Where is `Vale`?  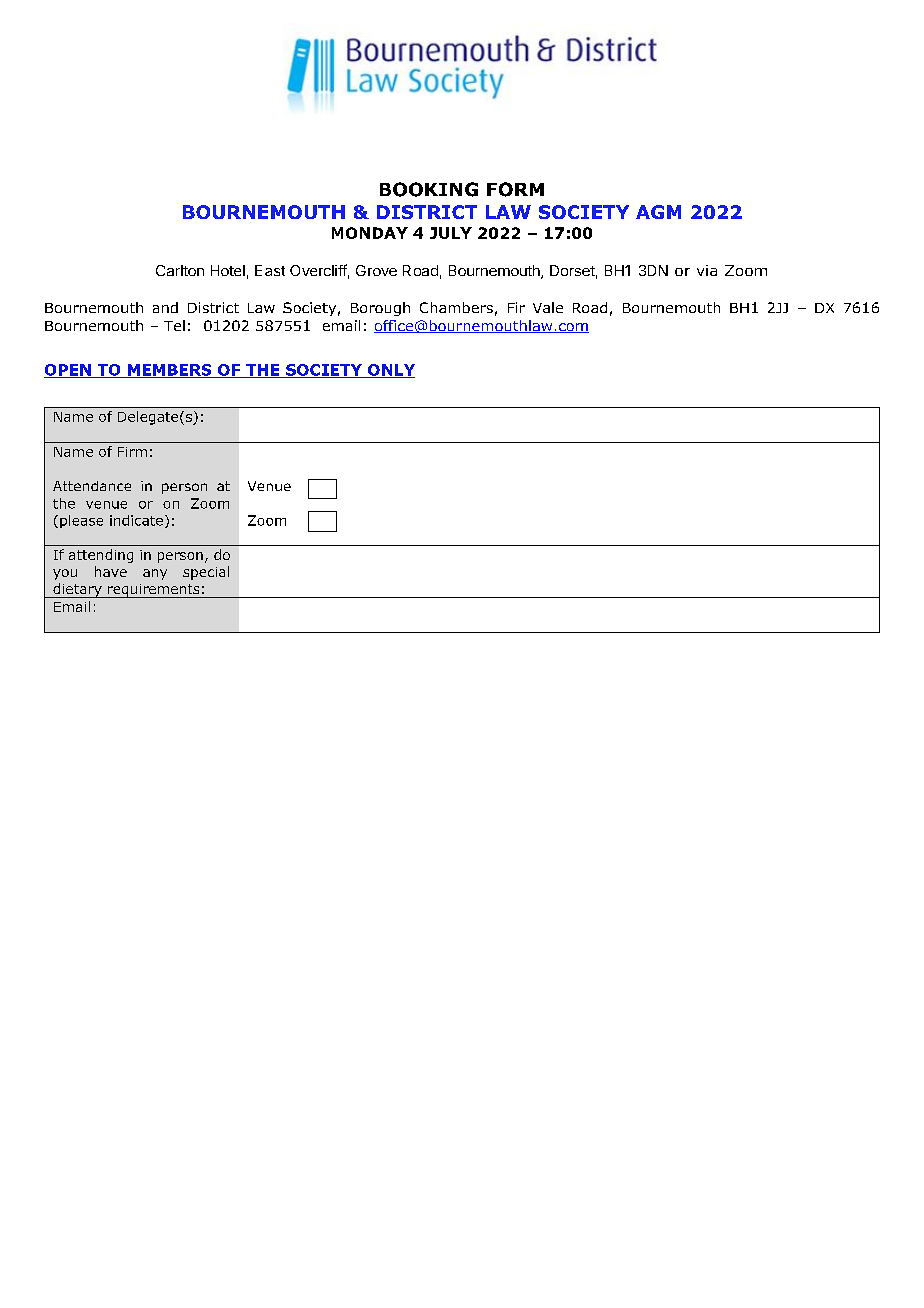 Vale is located at coordinates (548, 307).
